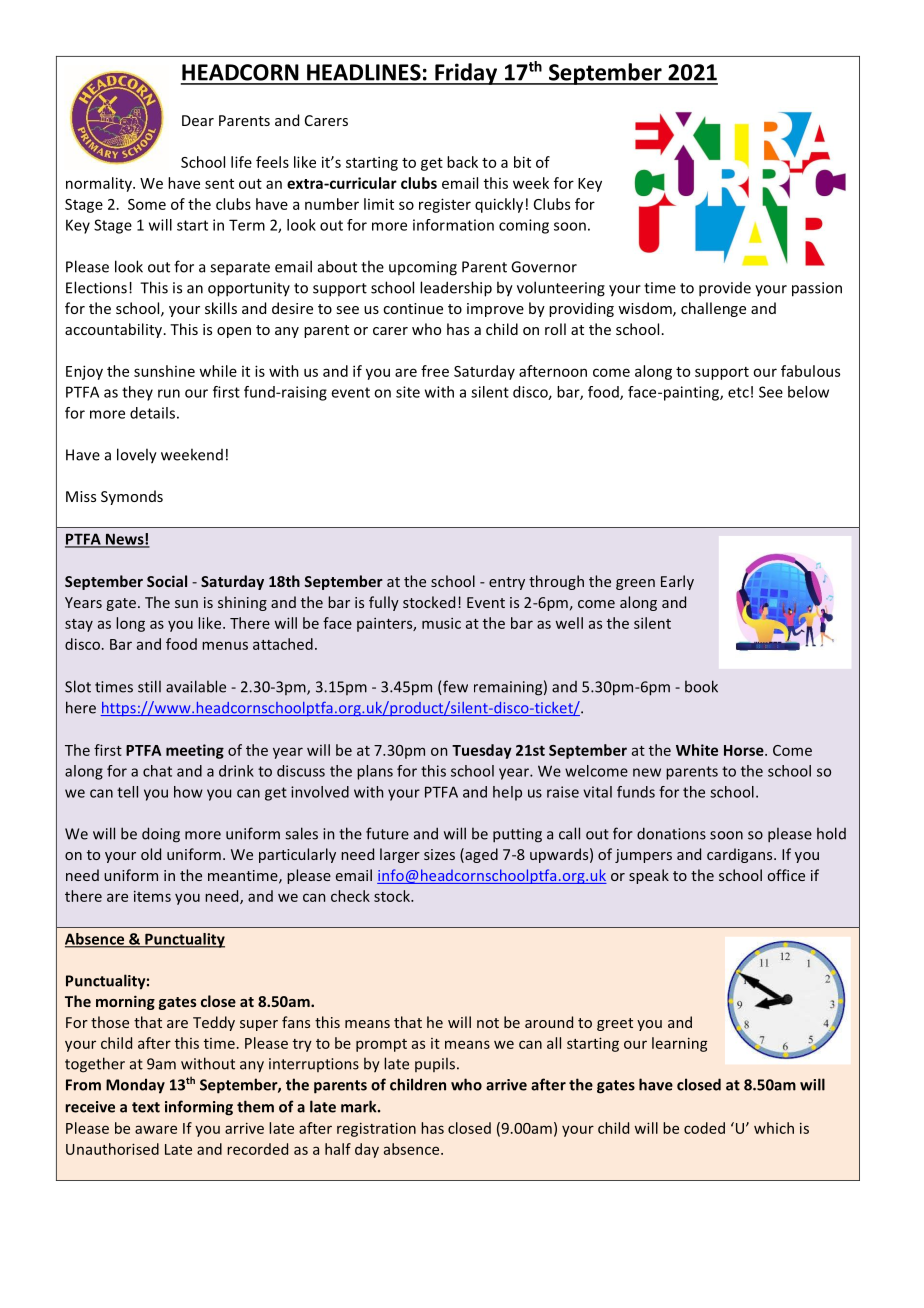 Image resolution: width=924 pixels, height=1308 pixels. I want to click on site, so click(408, 392).
